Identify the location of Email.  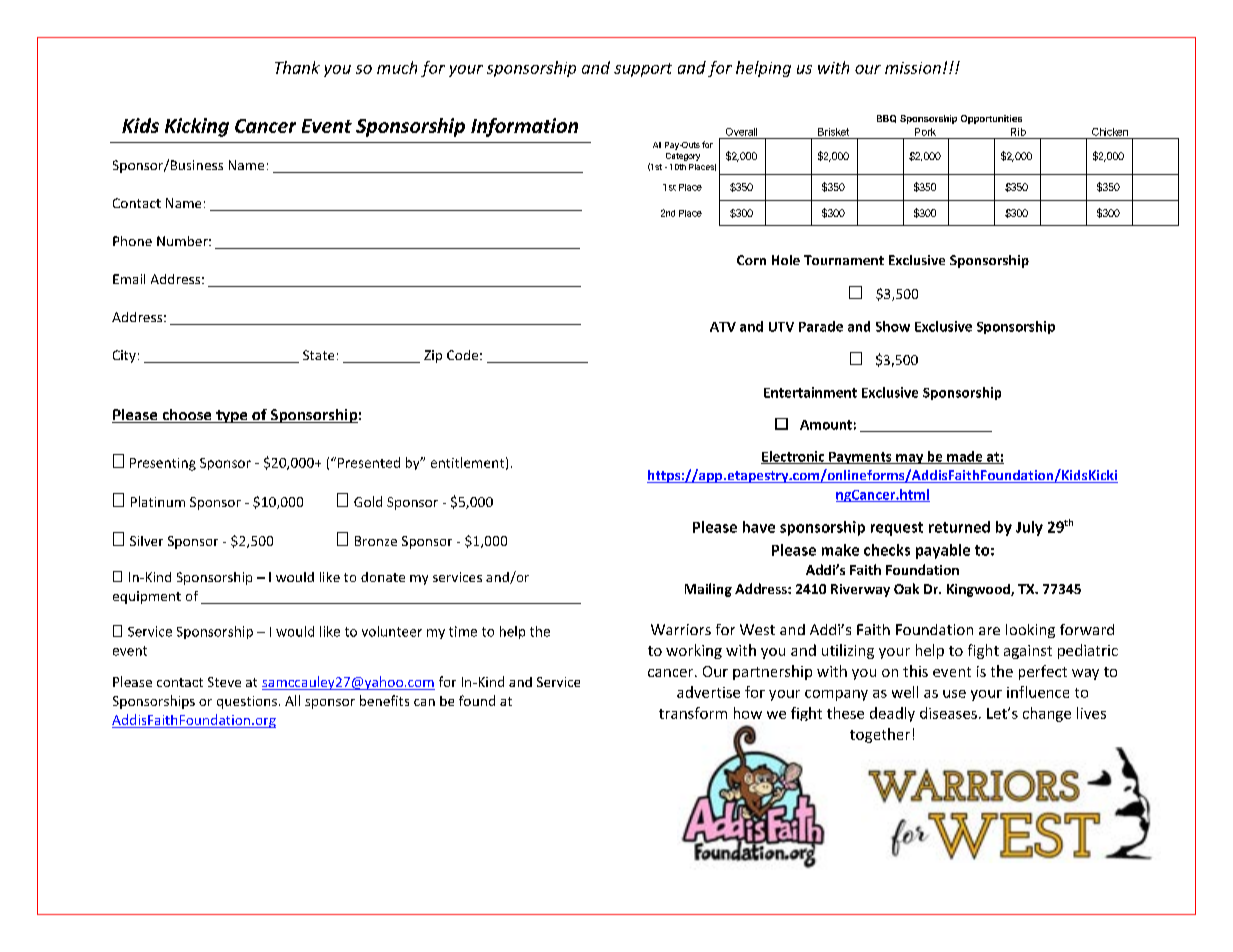
(129, 279).
